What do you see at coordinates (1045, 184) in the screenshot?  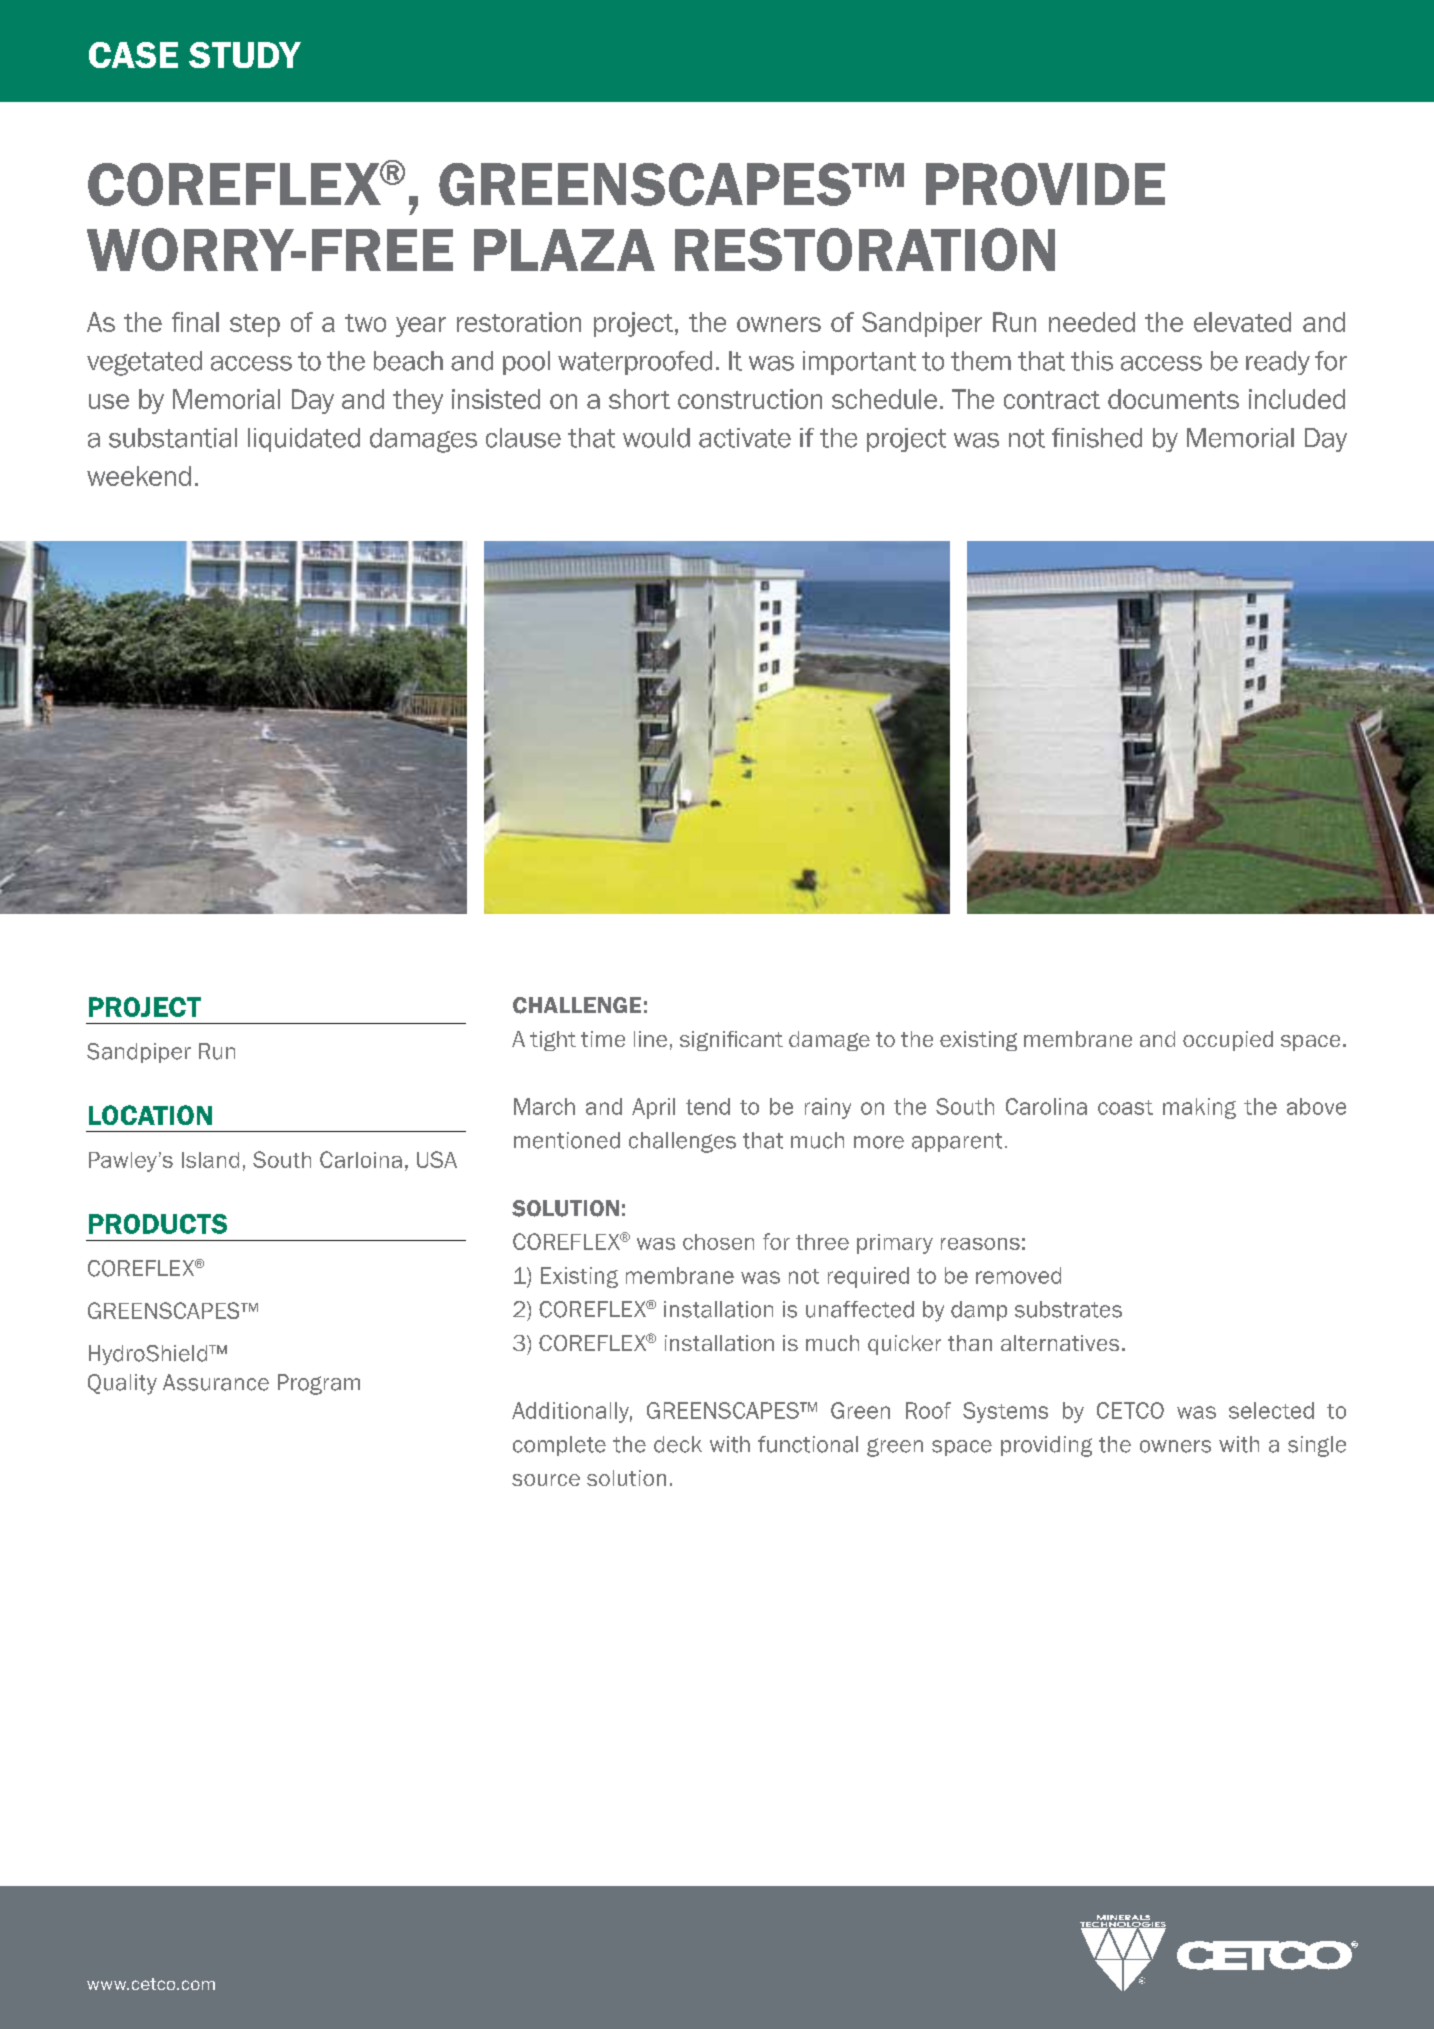 I see `PROVIDE` at bounding box center [1045, 184].
